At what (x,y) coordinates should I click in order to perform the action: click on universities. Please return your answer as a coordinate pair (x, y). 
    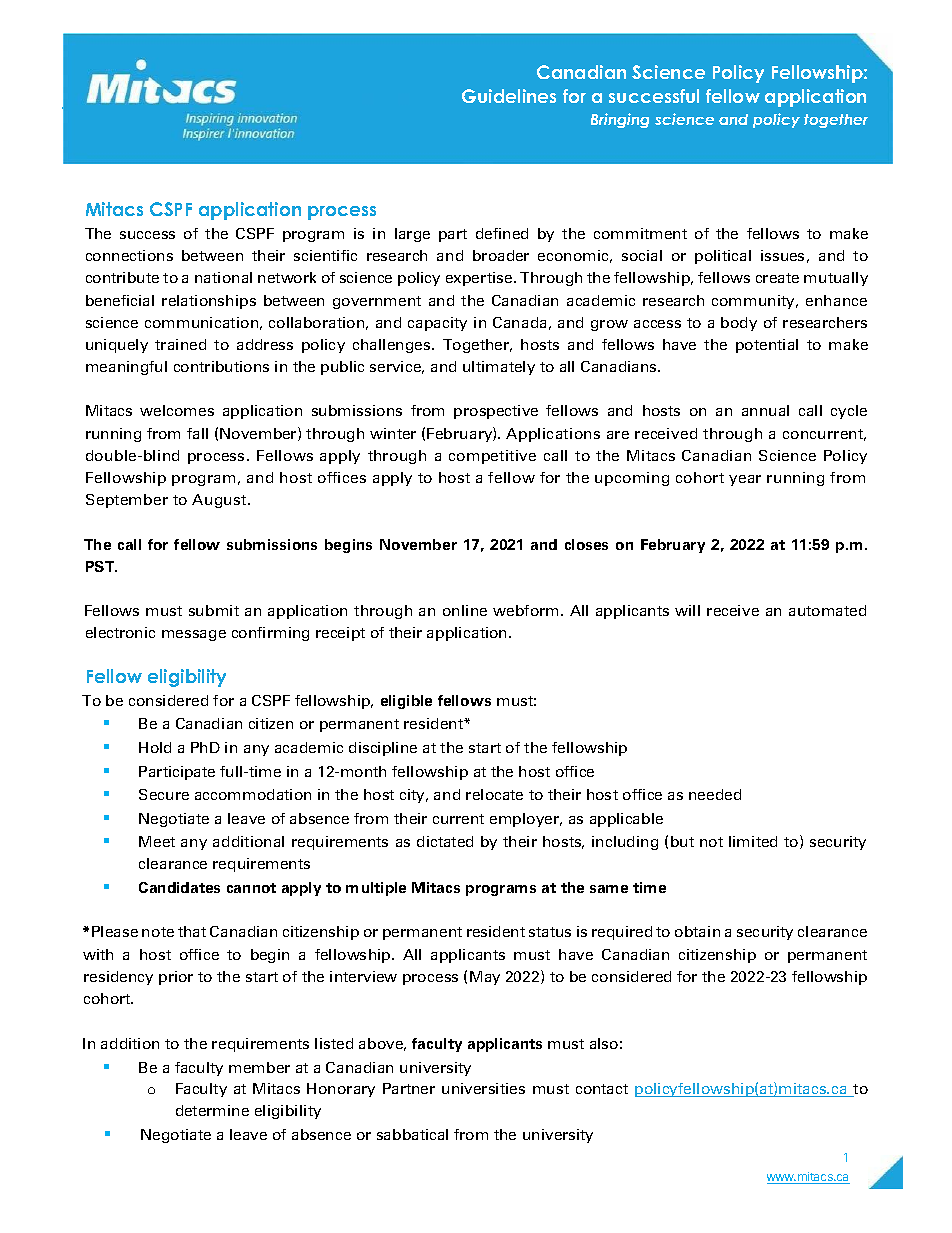
    Looking at the image, I should click on (483, 1088).
